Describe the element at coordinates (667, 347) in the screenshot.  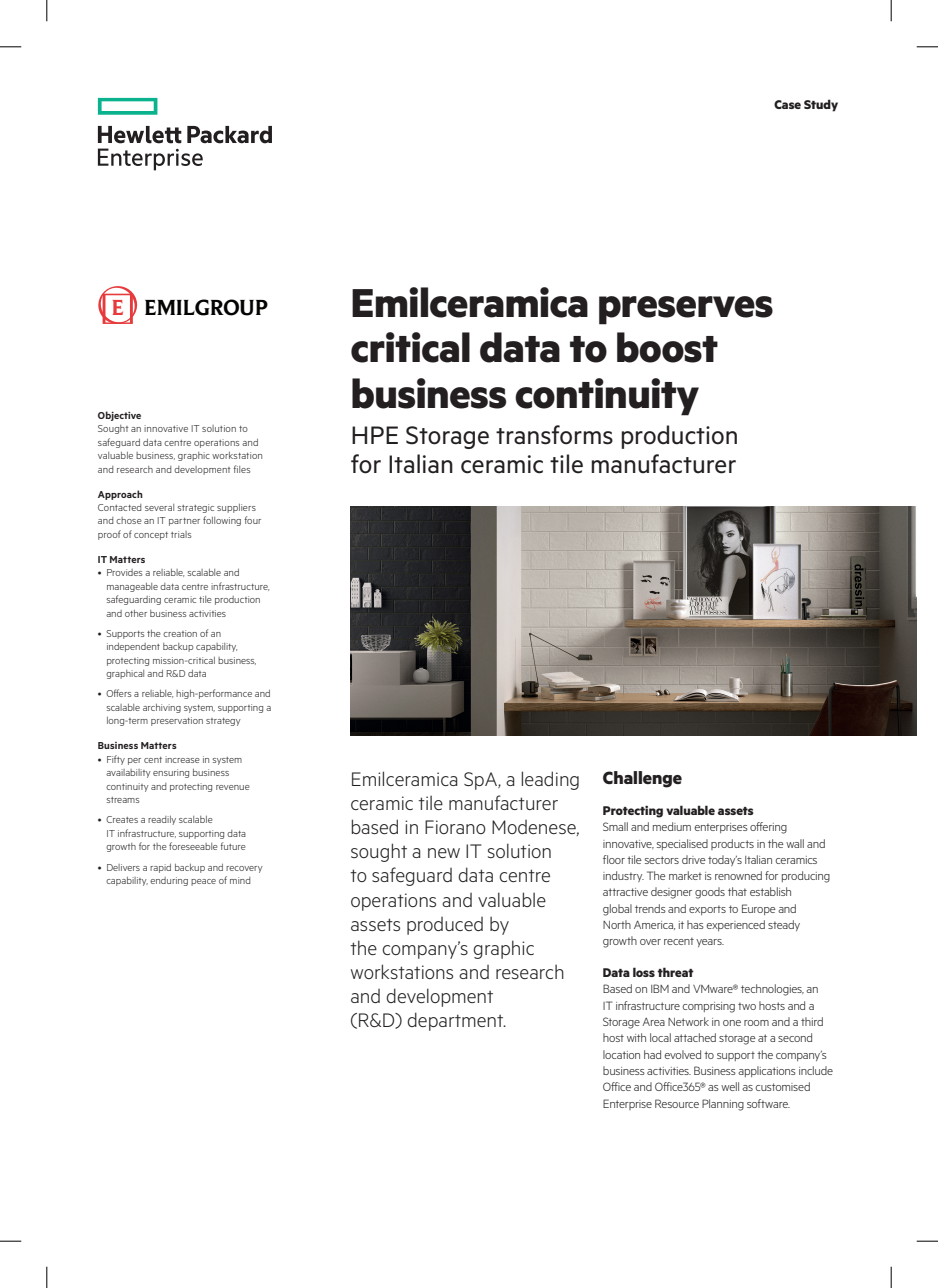
I see `boost` at that location.
